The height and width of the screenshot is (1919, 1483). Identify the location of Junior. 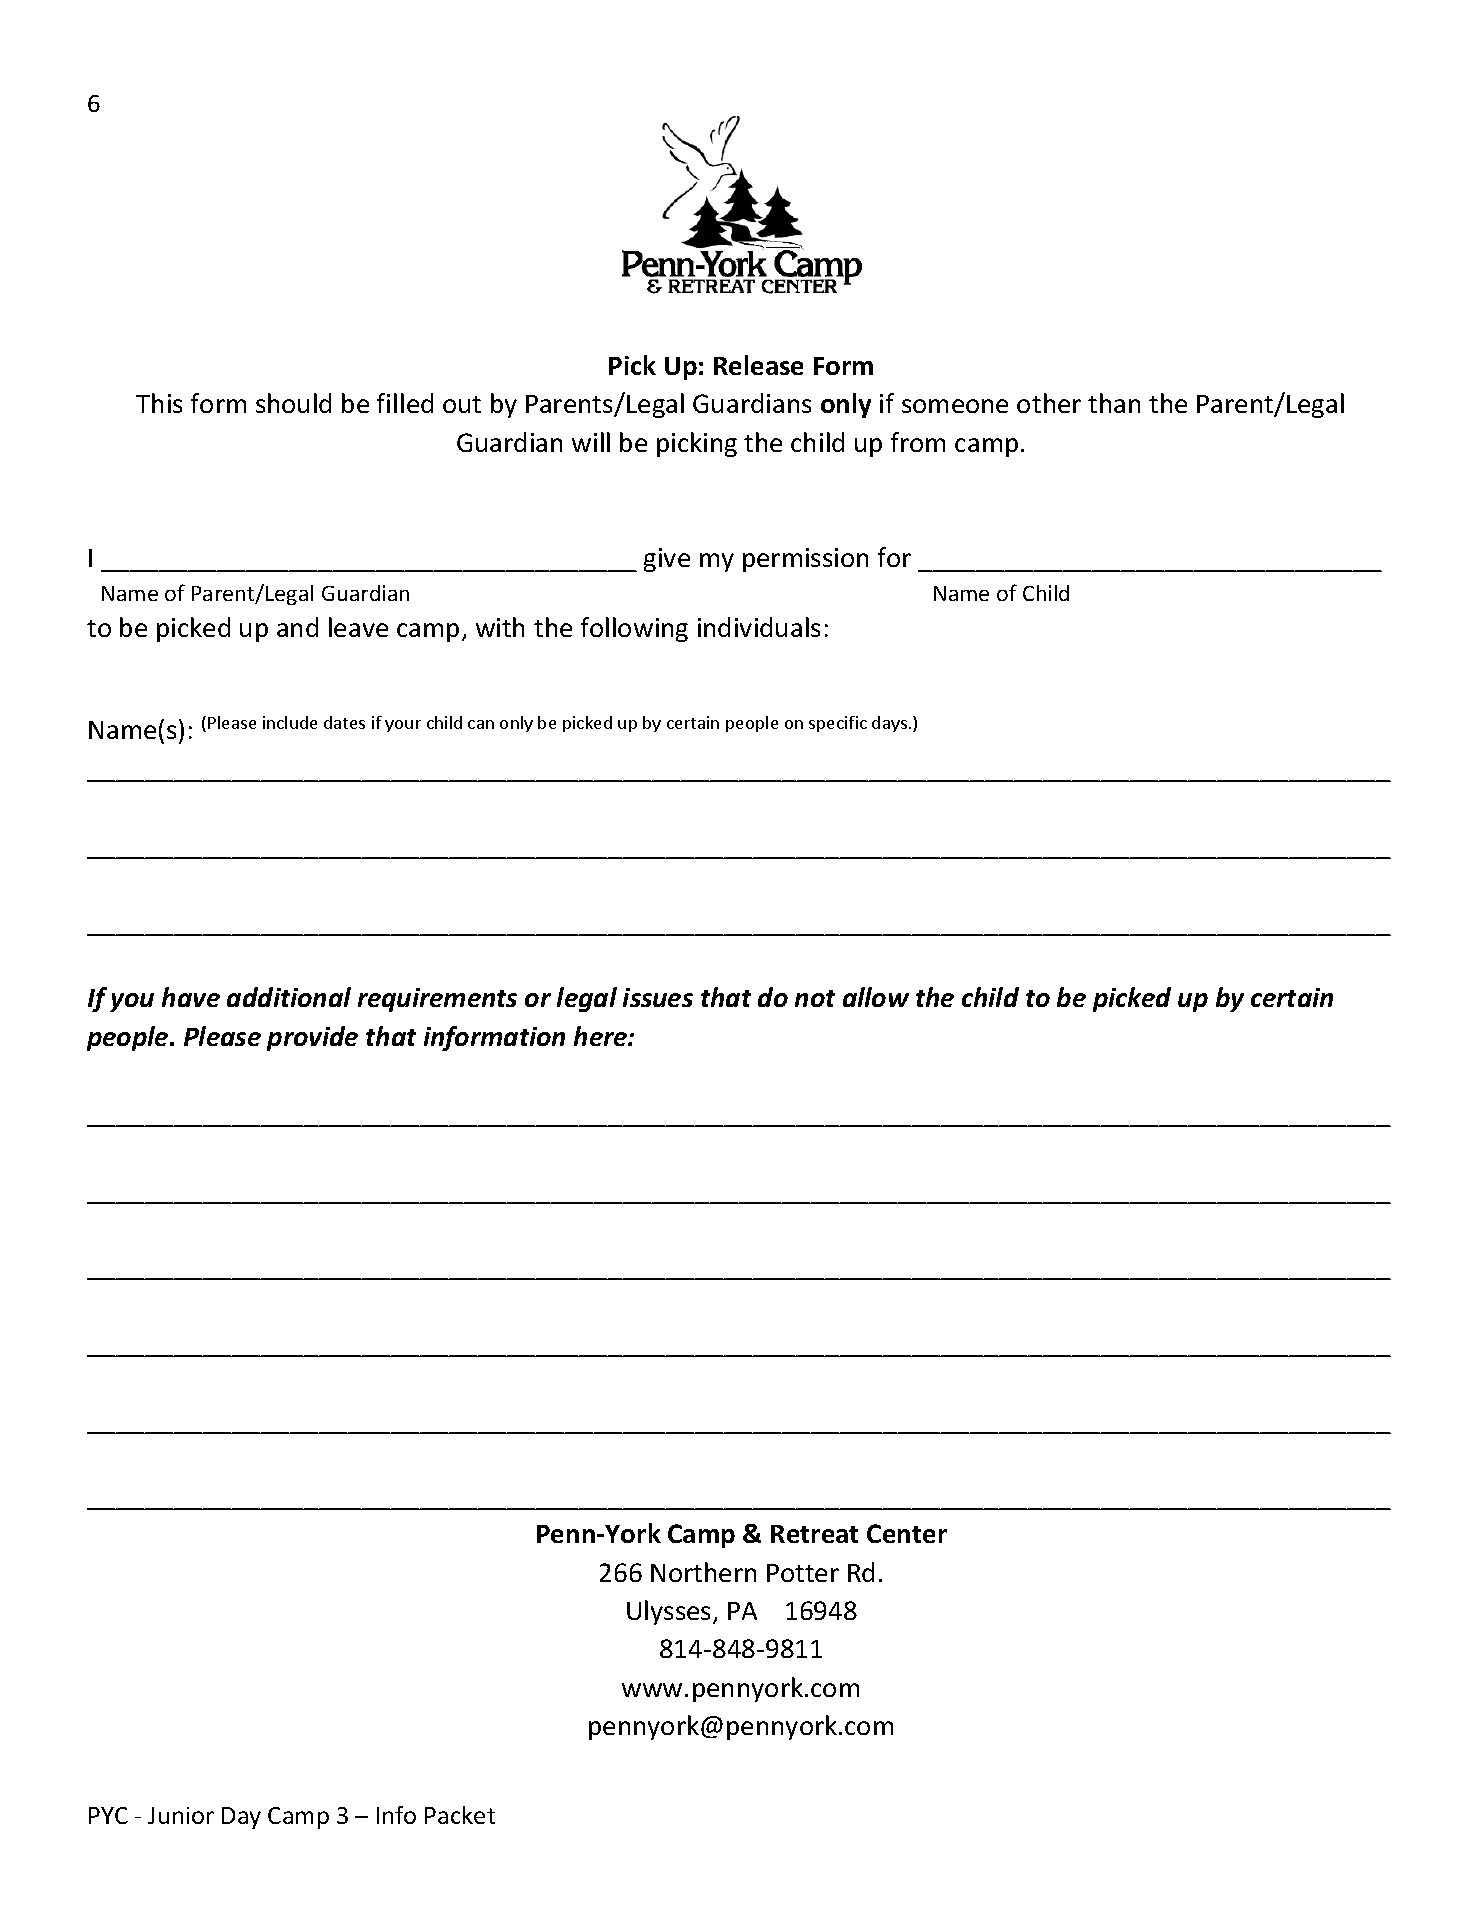
(181, 1815).
